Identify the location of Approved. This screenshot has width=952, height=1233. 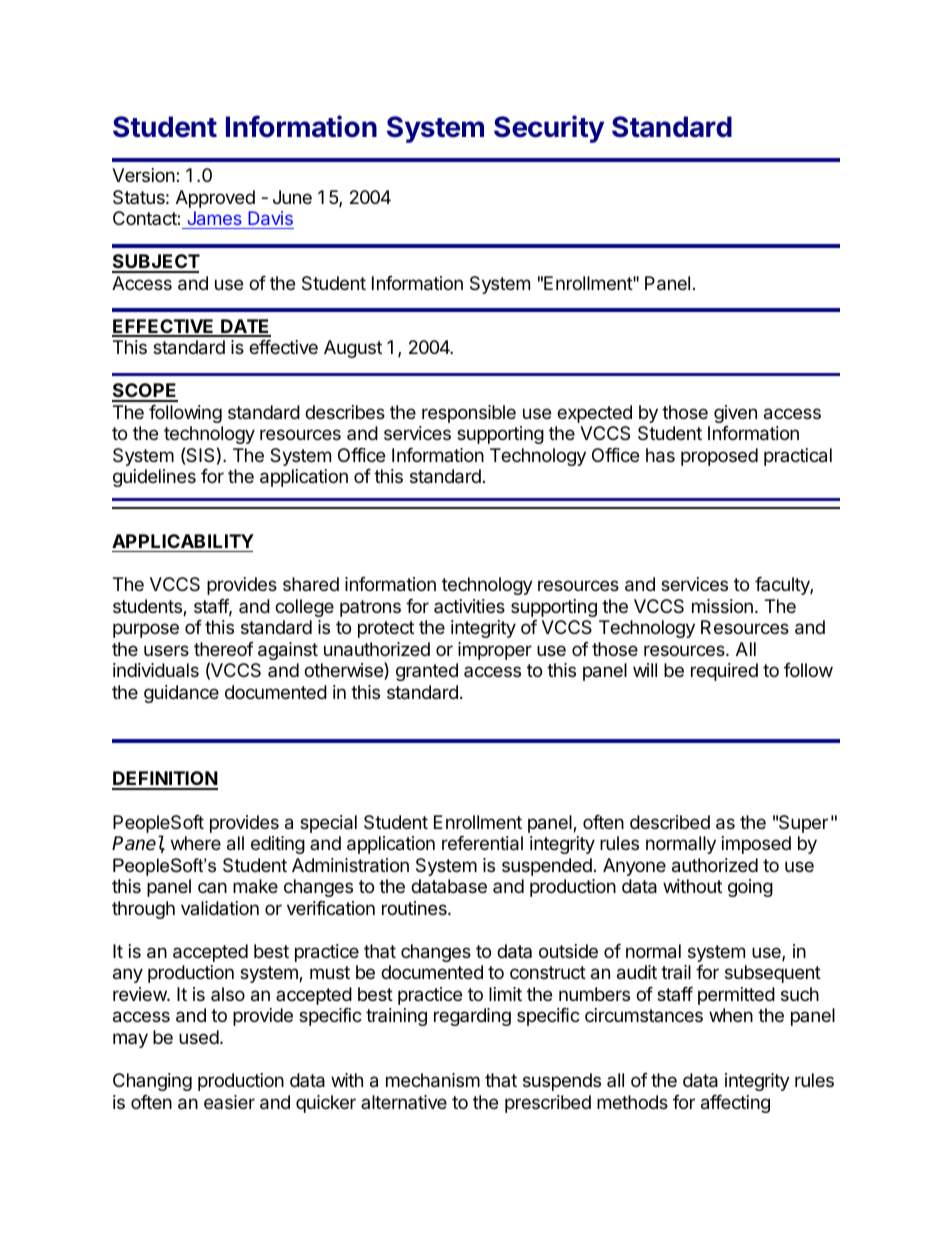
(215, 199).
